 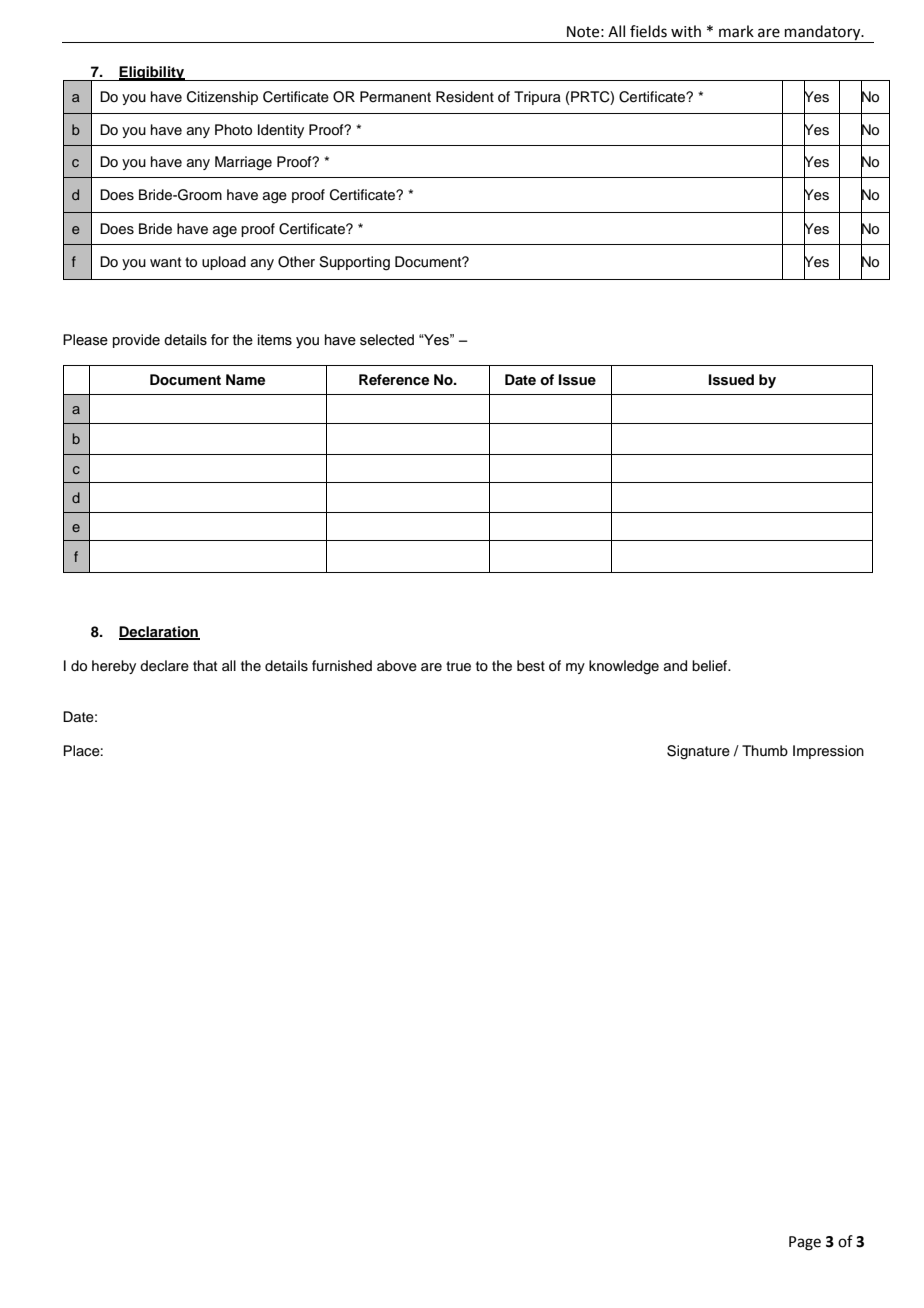 What do you see at coordinates (152, 73) in the screenshot?
I see `Eligibility` at bounding box center [152, 73].
